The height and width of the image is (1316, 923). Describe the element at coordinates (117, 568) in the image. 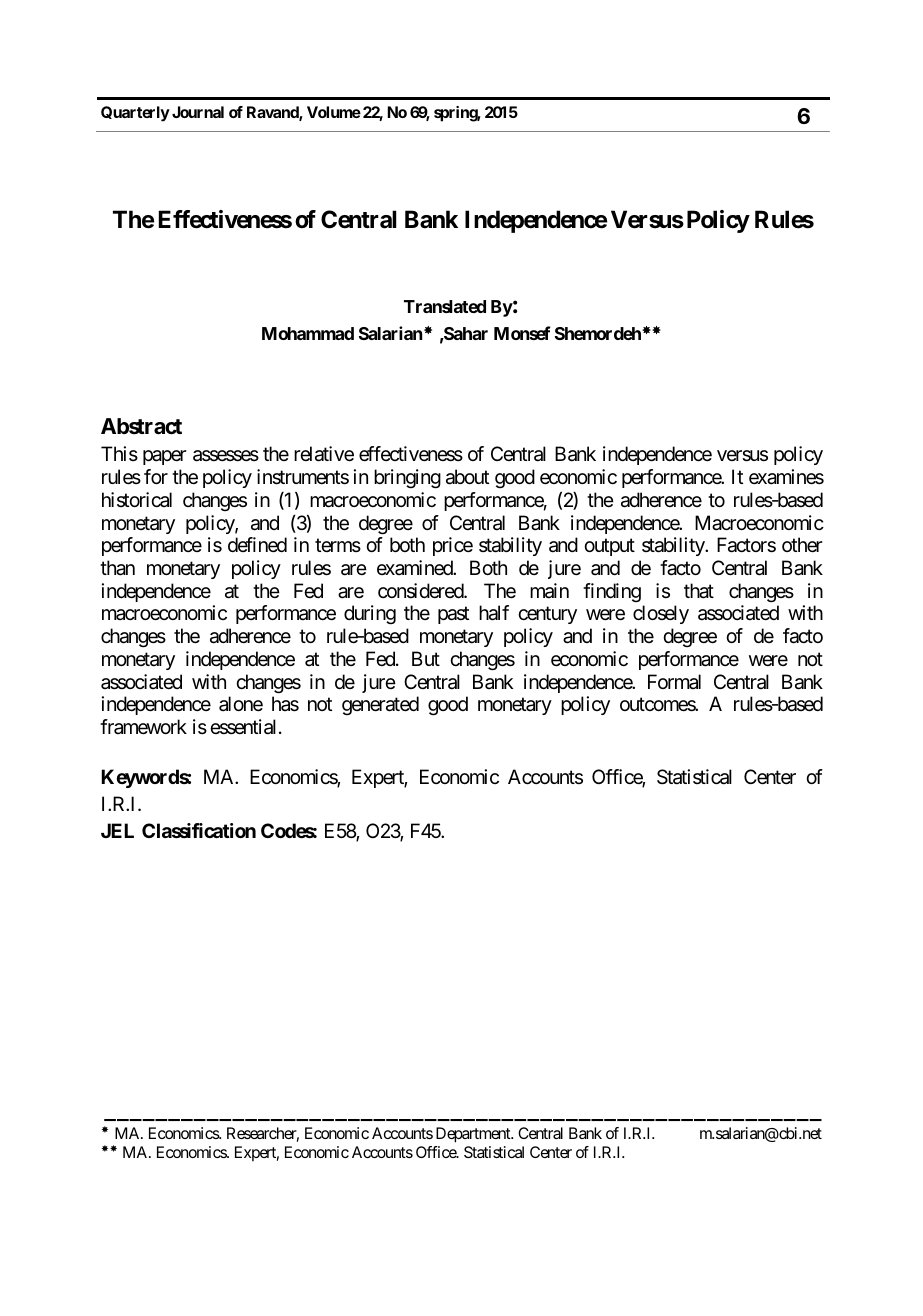

I see `than` at that location.
